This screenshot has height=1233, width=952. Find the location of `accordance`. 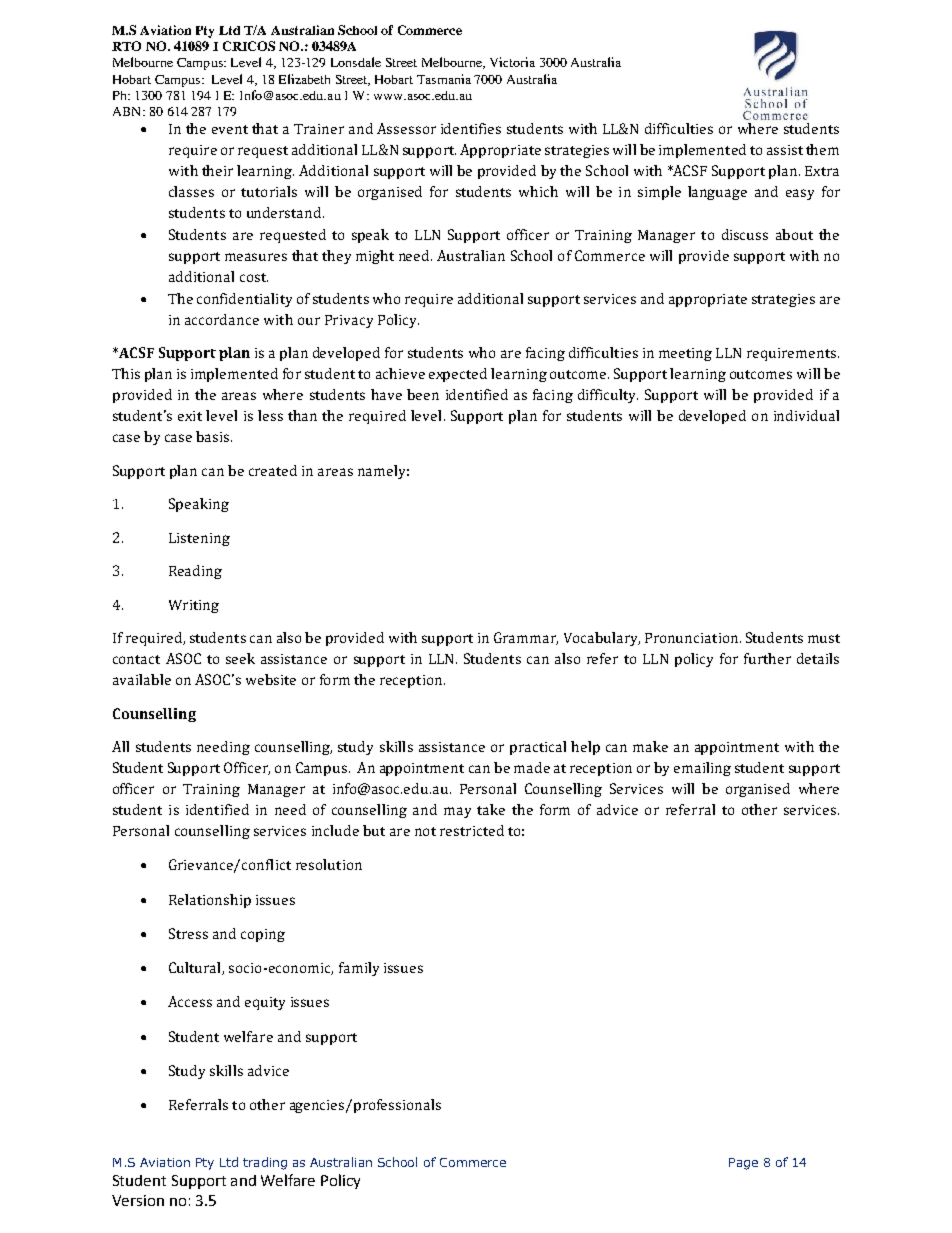

accordance is located at coordinates (222, 319).
